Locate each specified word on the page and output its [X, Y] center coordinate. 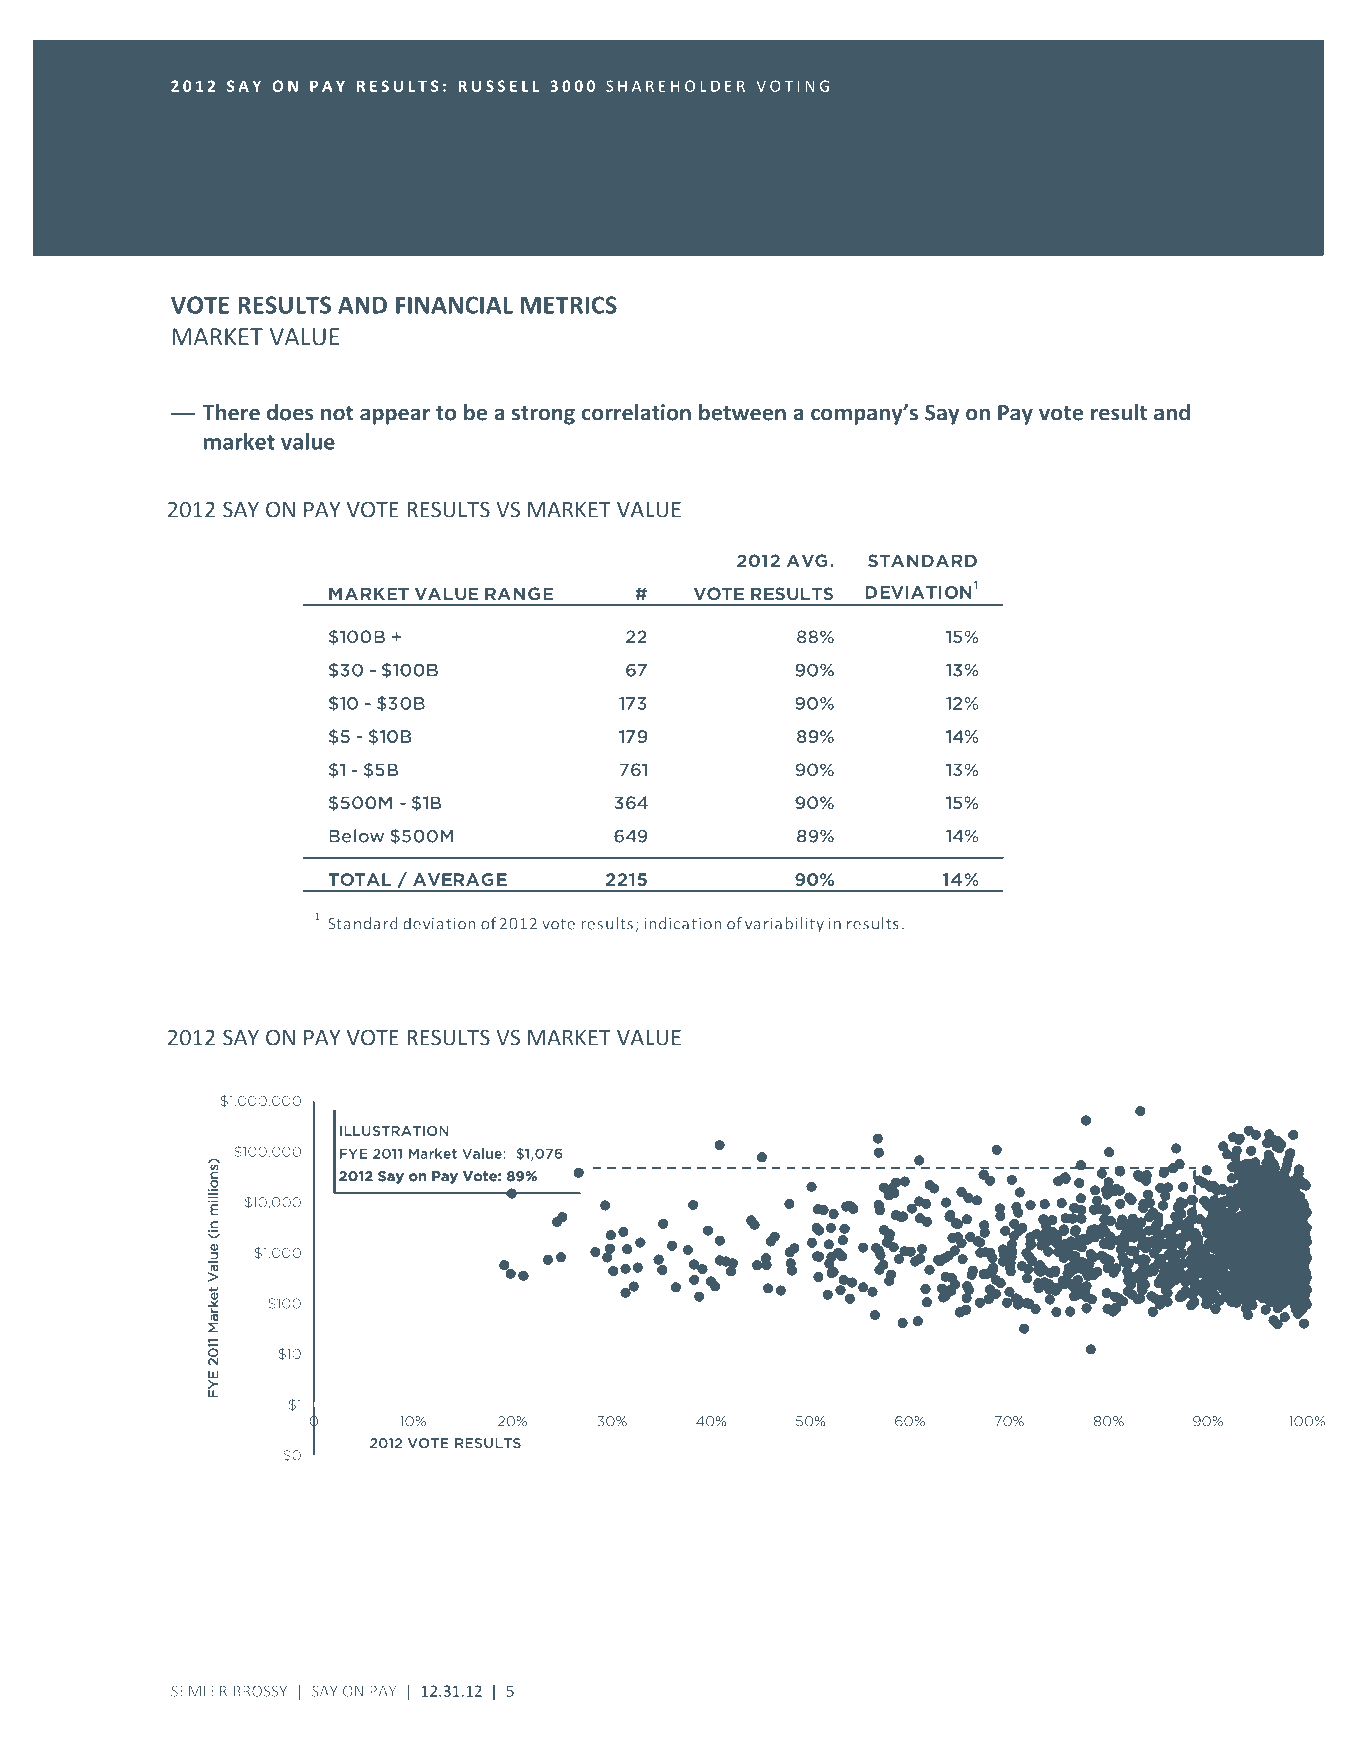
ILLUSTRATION [394, 1131]
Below [356, 836]
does [290, 412]
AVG [807, 561]
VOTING [793, 86]
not [337, 413]
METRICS [569, 305]
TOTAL [360, 879]
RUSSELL [499, 86]
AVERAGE [460, 879]
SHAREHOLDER [675, 86]
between [742, 412]
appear [395, 416]
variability [784, 925]
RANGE [519, 594]
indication [682, 923]
